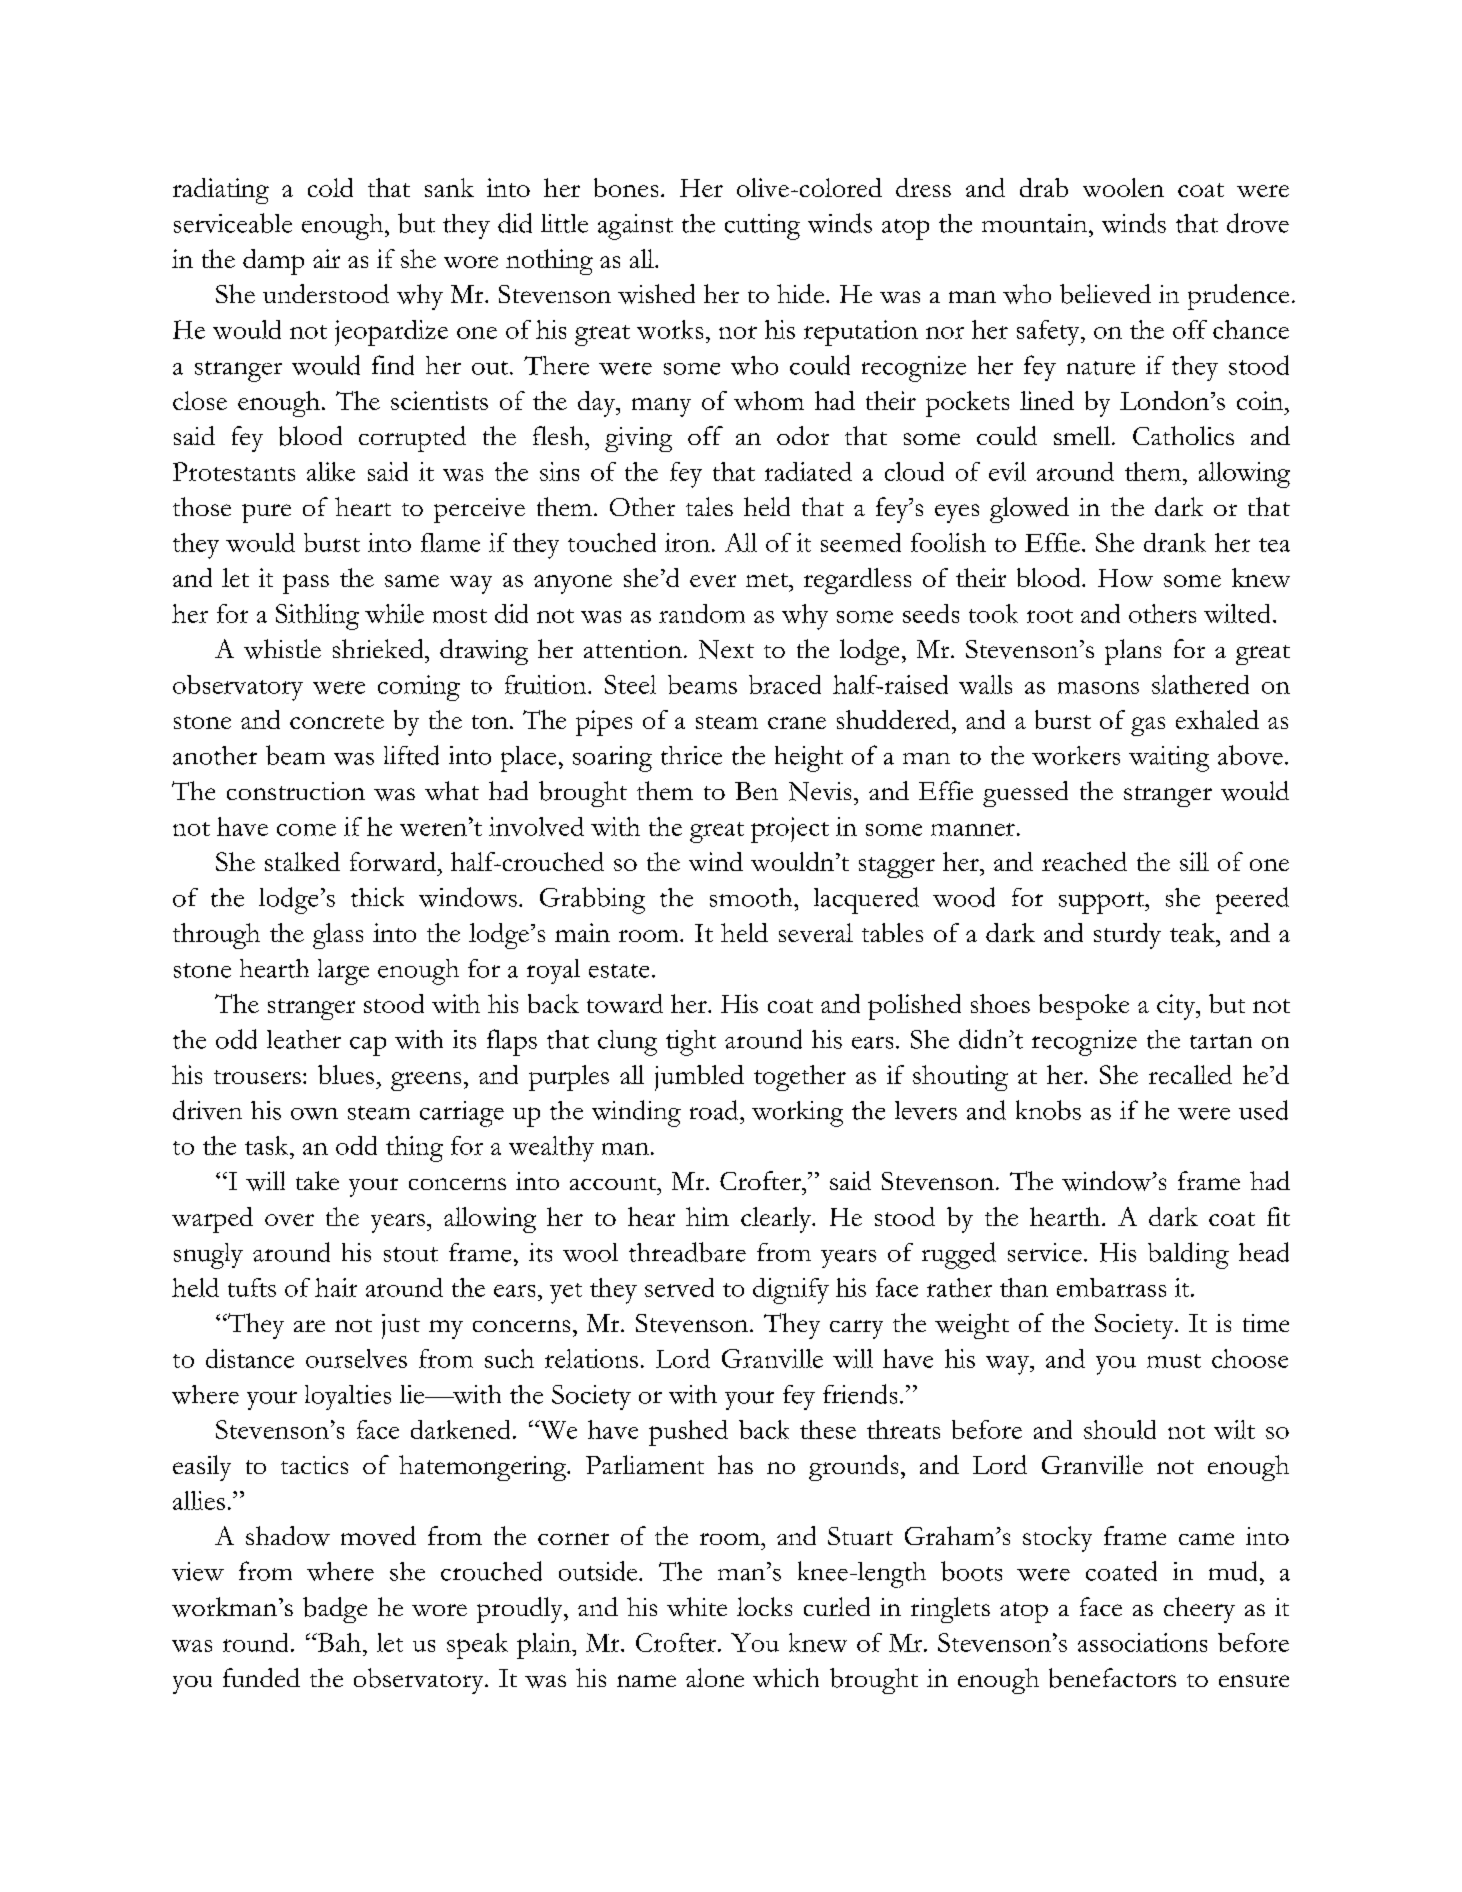  Describe the element at coordinates (338, 1642) in the screenshot. I see `Bah` at that location.
